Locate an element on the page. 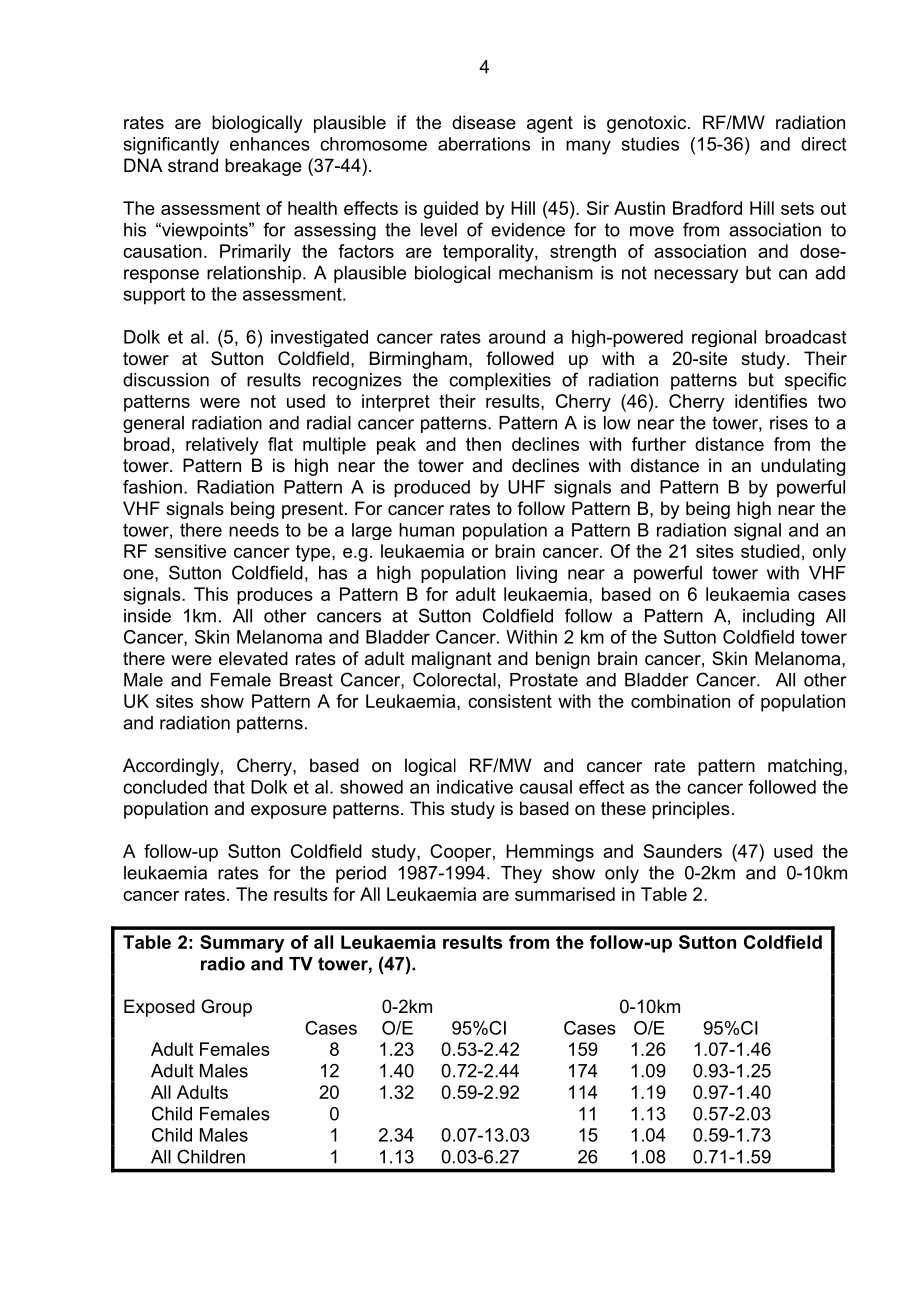 The image size is (924, 1308). summarised is located at coordinates (565, 894).
